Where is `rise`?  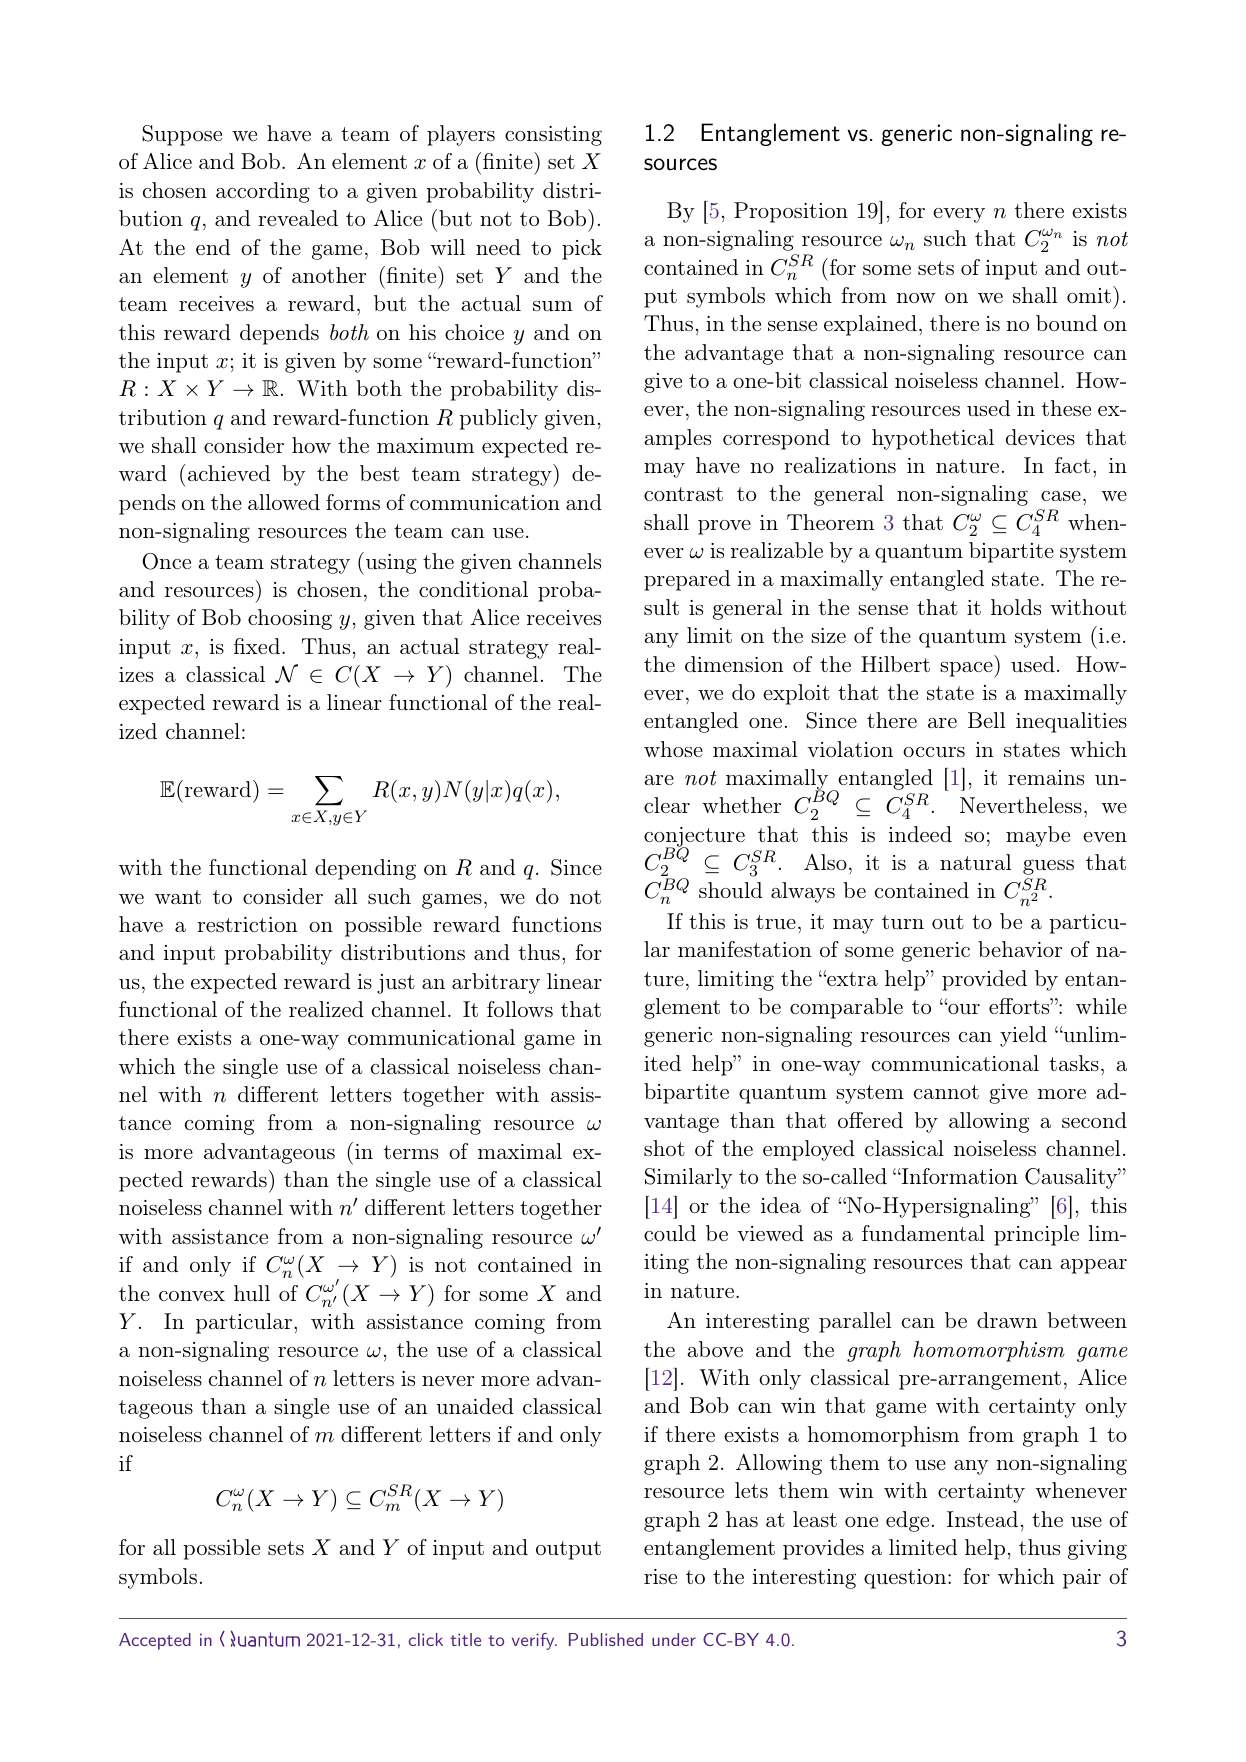
rise is located at coordinates (660, 1576).
